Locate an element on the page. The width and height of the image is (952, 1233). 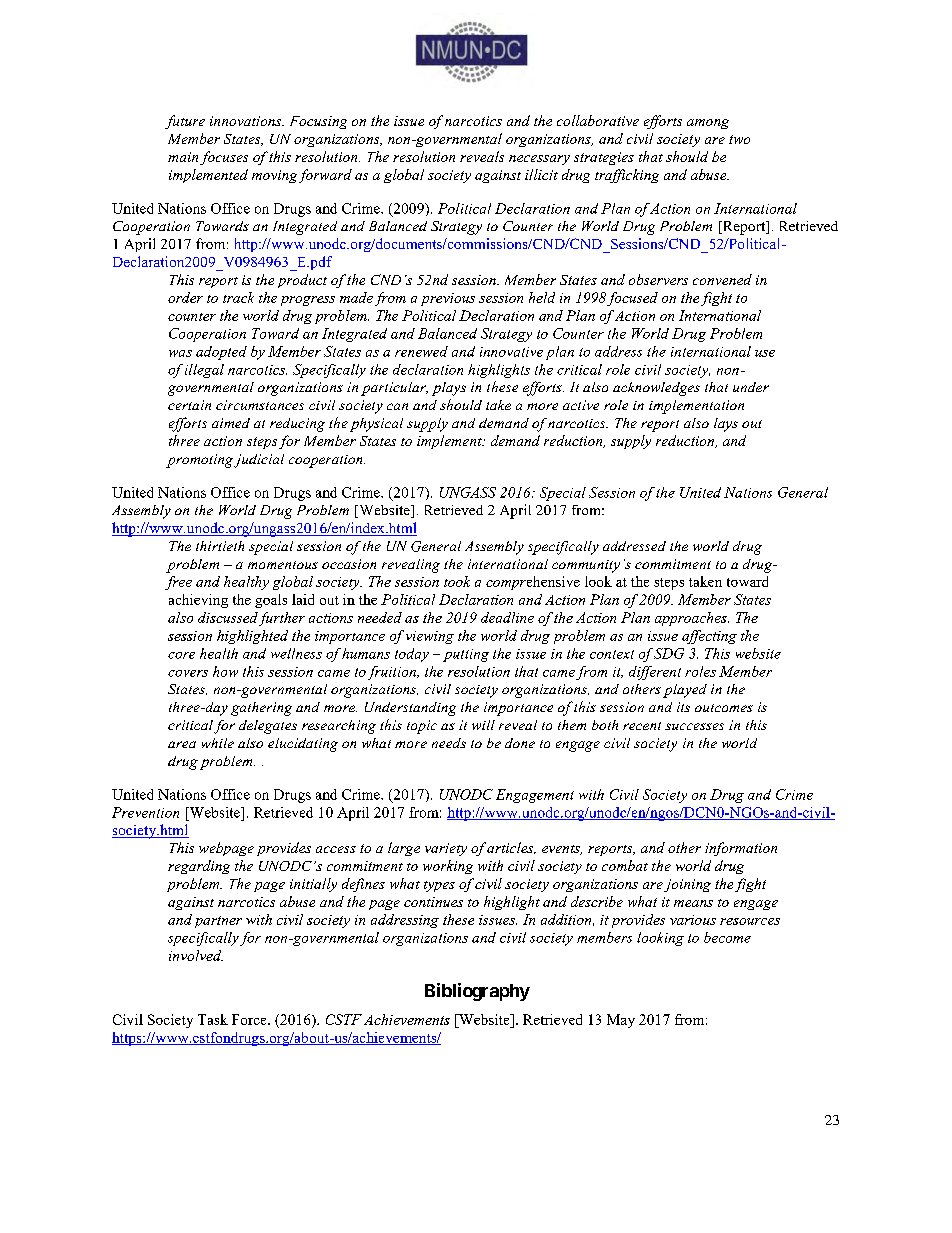
needs is located at coordinates (449, 743).
